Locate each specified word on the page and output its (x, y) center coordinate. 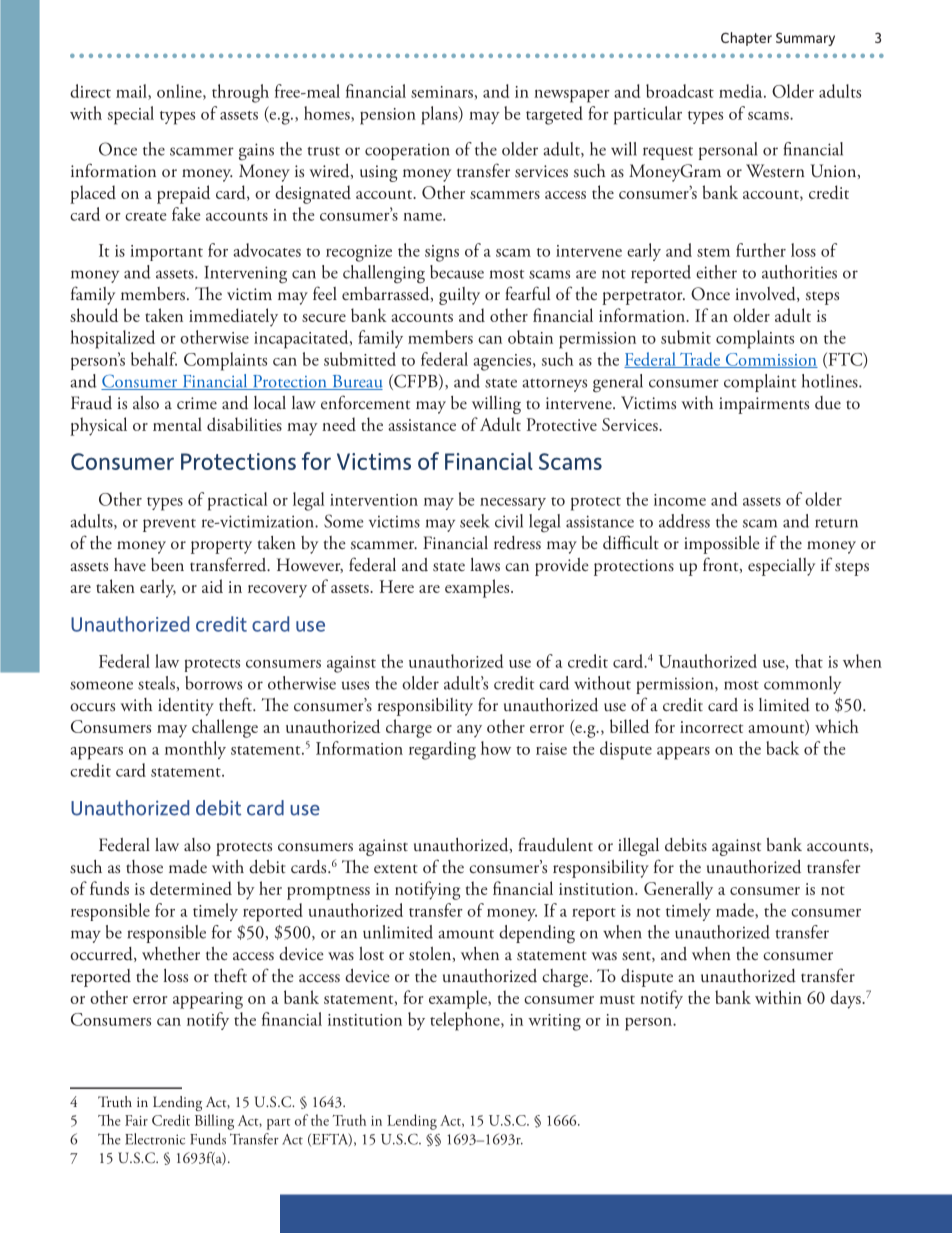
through (240, 93)
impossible (722, 545)
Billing (214, 1122)
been (167, 564)
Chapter (746, 39)
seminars (442, 92)
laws (485, 565)
